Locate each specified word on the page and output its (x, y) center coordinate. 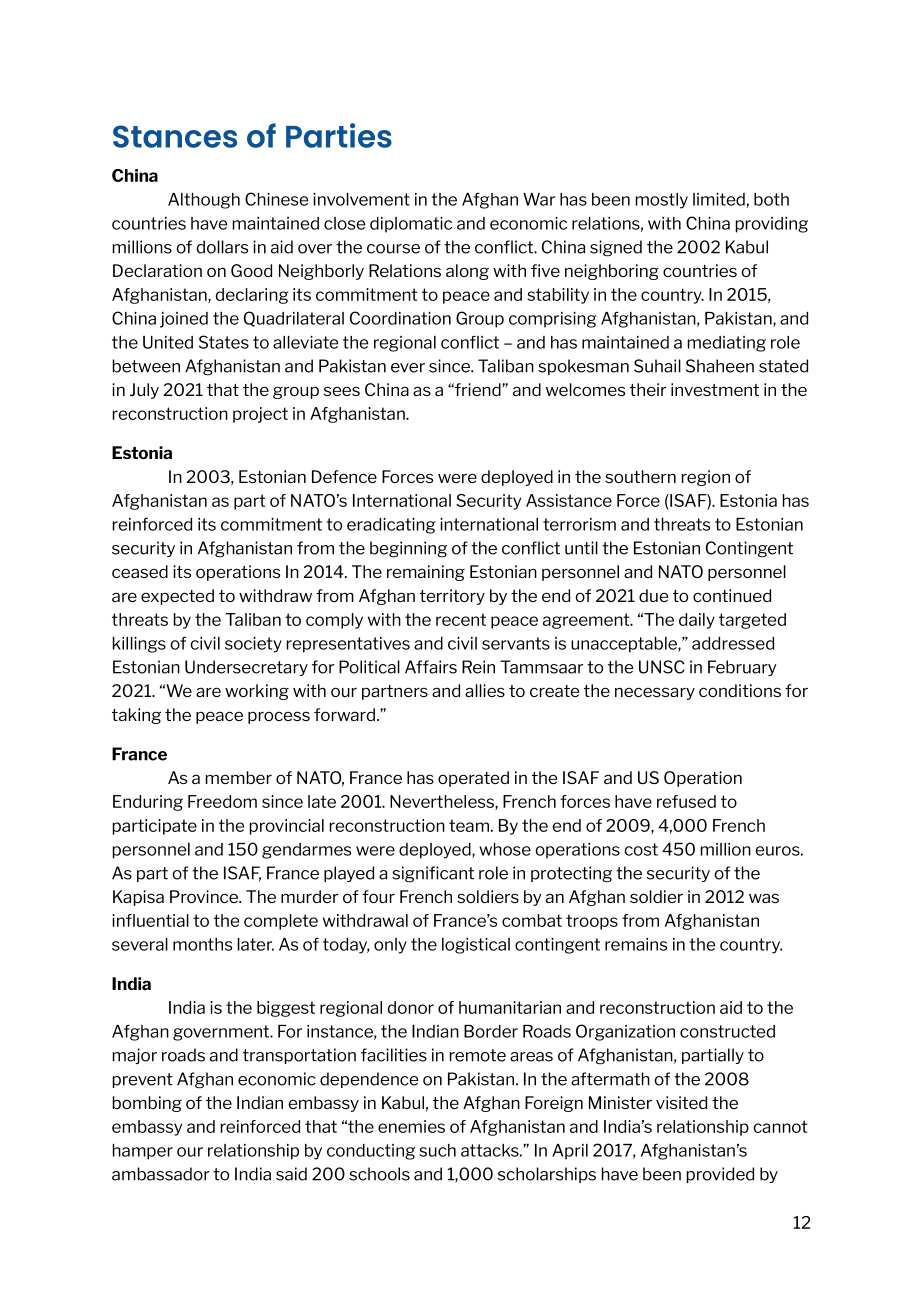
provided (720, 1175)
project (260, 415)
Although (204, 201)
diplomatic (411, 225)
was (764, 898)
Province (205, 896)
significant (433, 874)
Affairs (431, 667)
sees (342, 391)
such (437, 1150)
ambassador (161, 1174)
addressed (733, 643)
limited (719, 199)
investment (715, 389)
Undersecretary (246, 668)
